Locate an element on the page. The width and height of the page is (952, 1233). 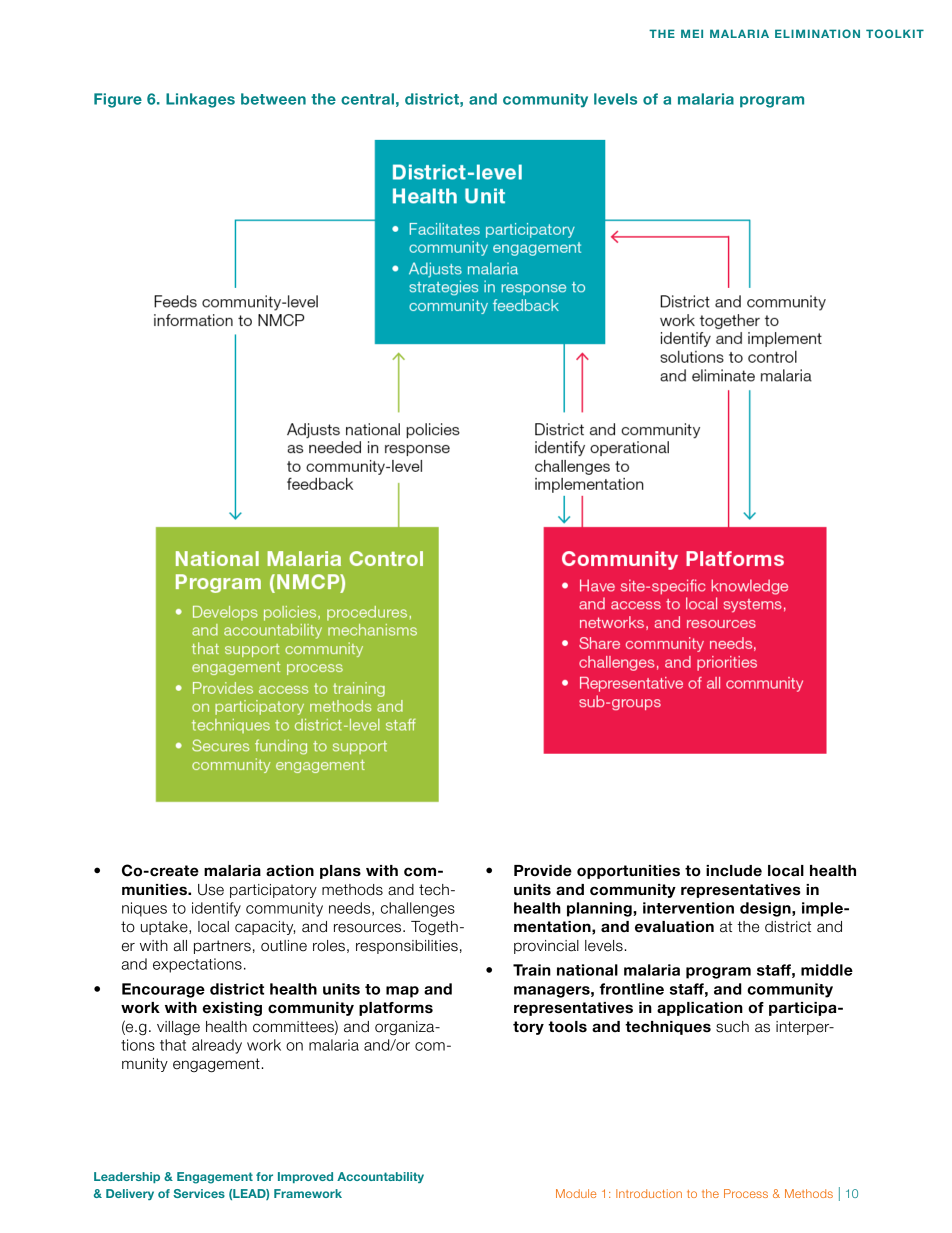
Services is located at coordinates (199, 1193).
